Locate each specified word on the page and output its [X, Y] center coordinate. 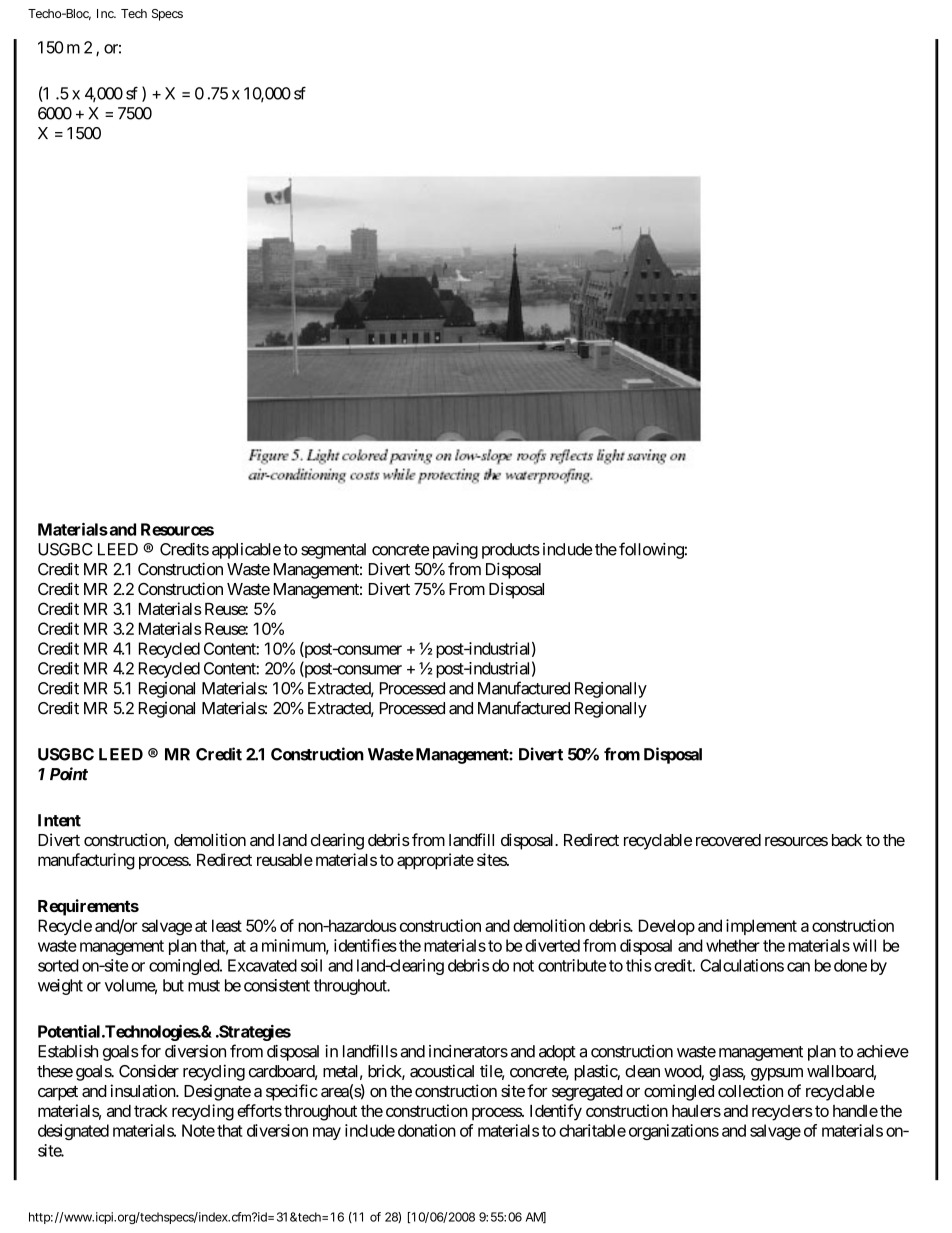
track [151, 1111]
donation [427, 1130]
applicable [246, 551]
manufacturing [86, 861]
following [651, 550]
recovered [728, 840]
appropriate [435, 861]
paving [455, 551]
